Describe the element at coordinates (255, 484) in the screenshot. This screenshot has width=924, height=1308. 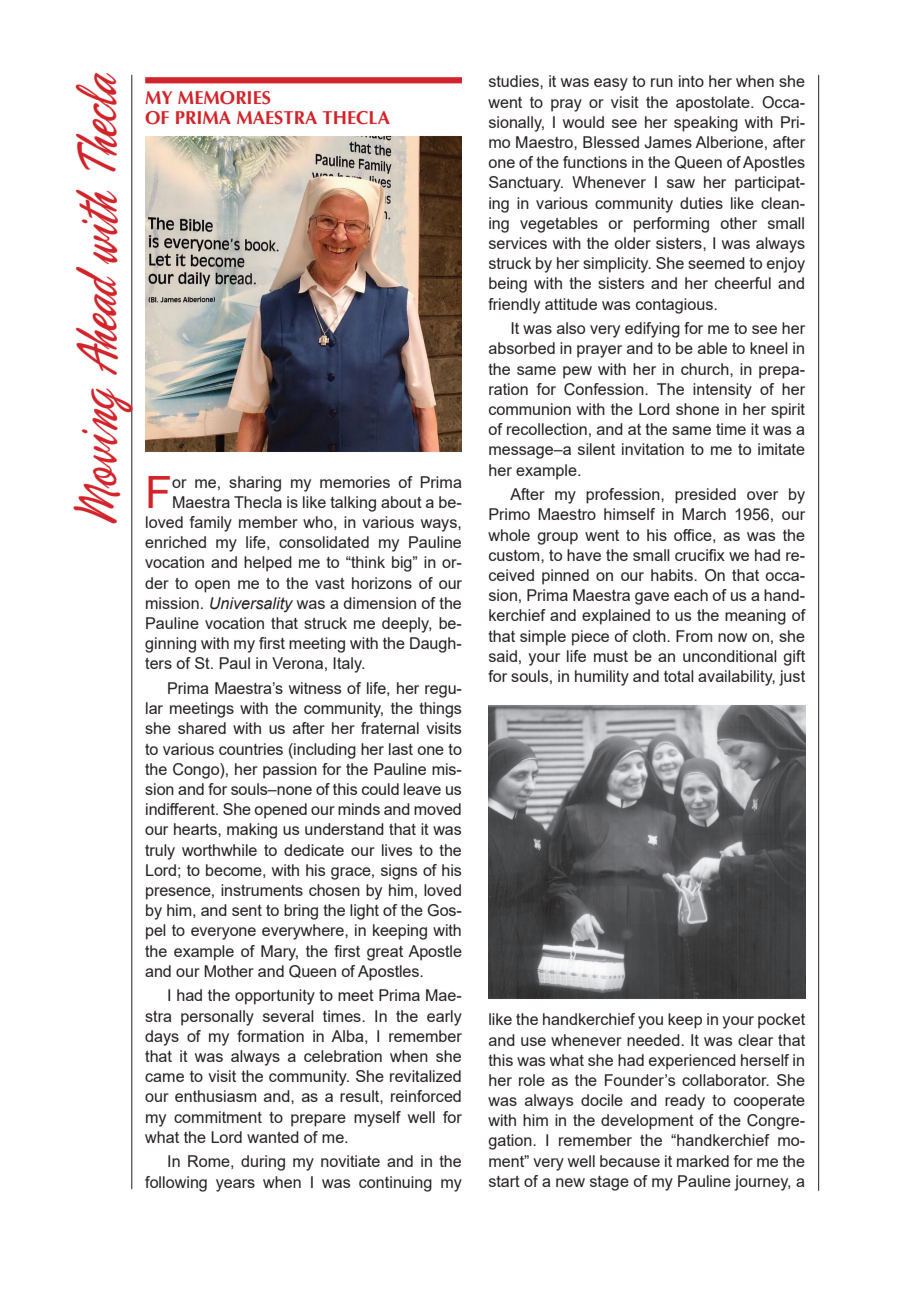
I see `sharing` at that location.
